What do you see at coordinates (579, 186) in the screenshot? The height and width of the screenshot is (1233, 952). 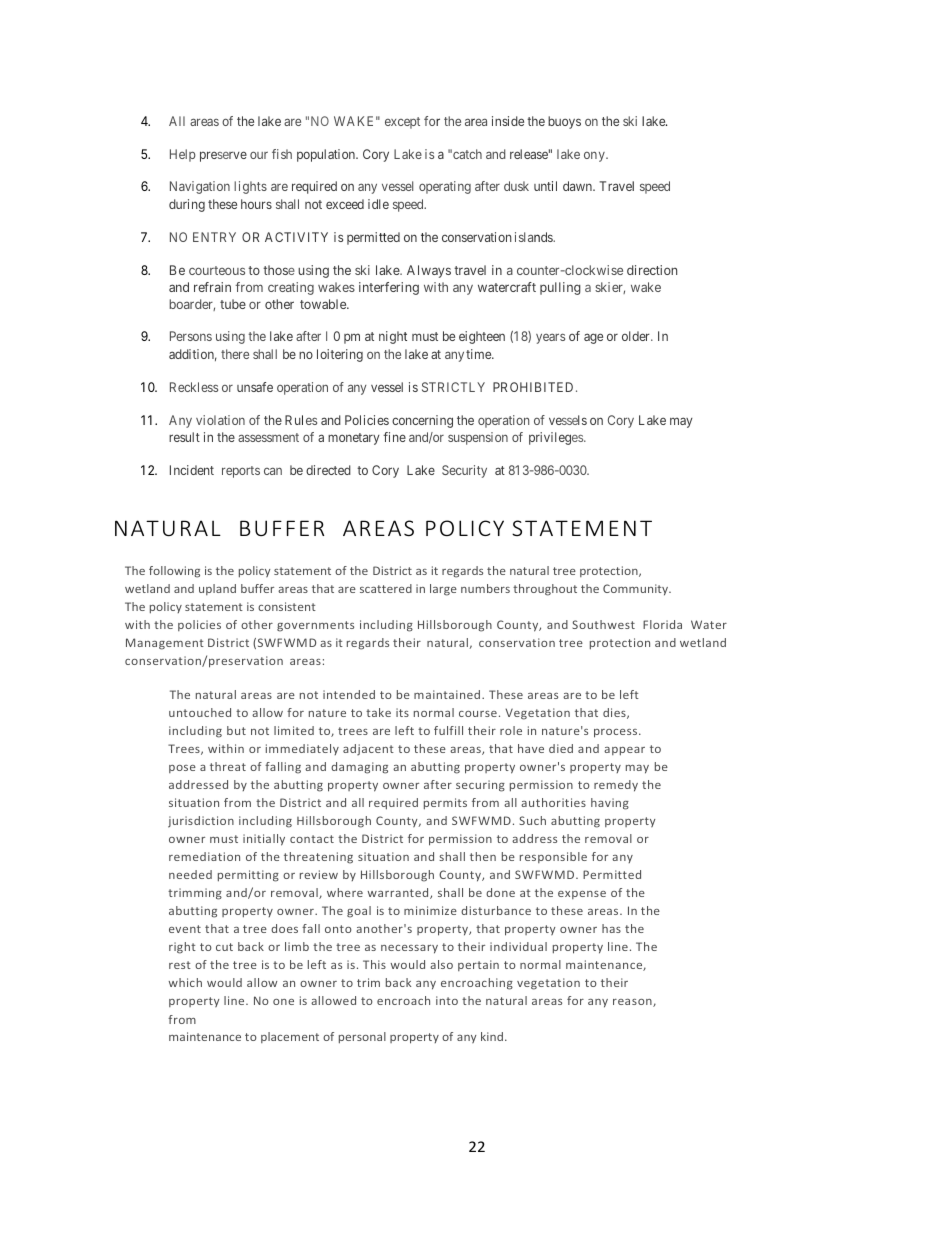 I see `dawn` at bounding box center [579, 186].
